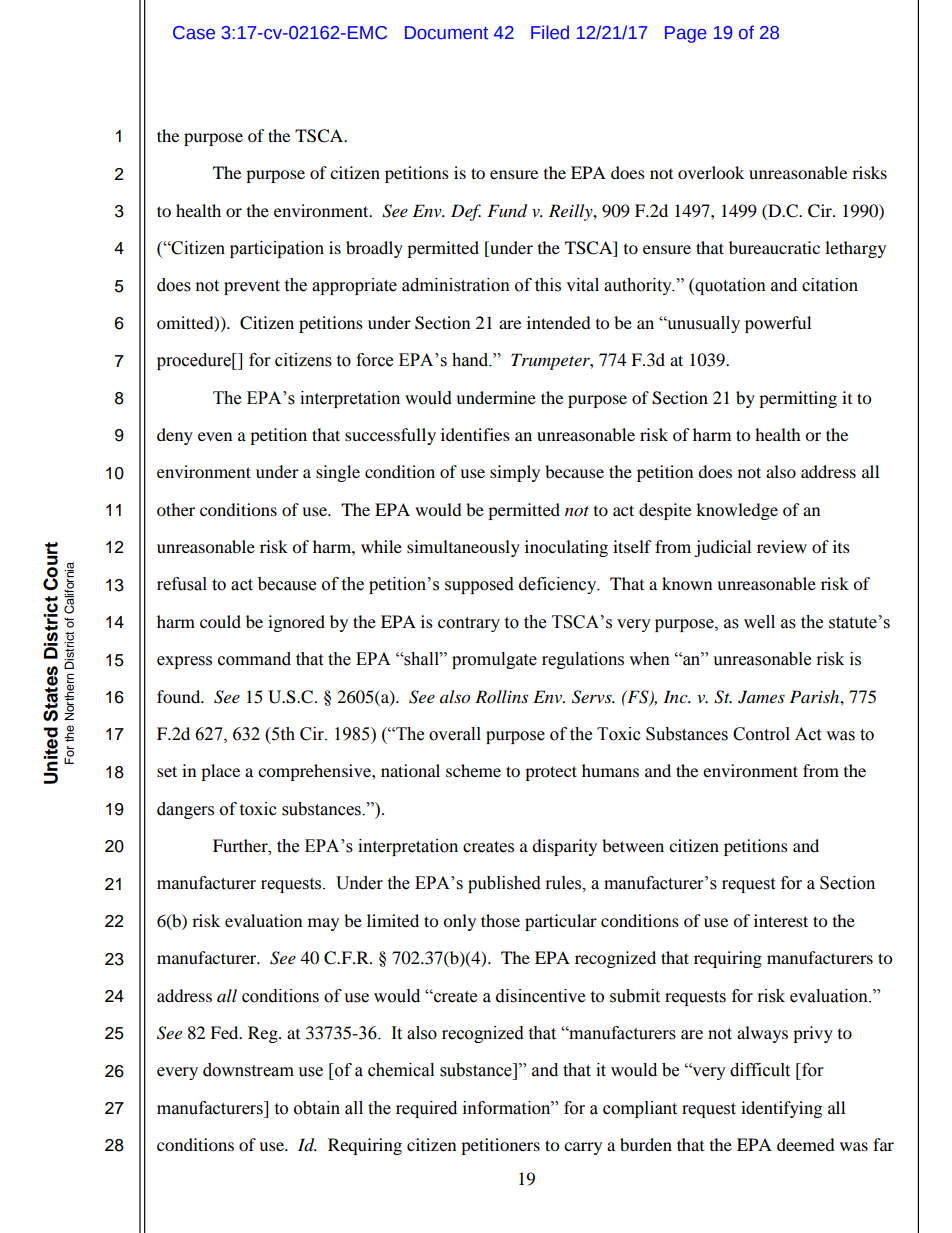  Describe the element at coordinates (194, 33) in the document. I see `Case` at that location.
